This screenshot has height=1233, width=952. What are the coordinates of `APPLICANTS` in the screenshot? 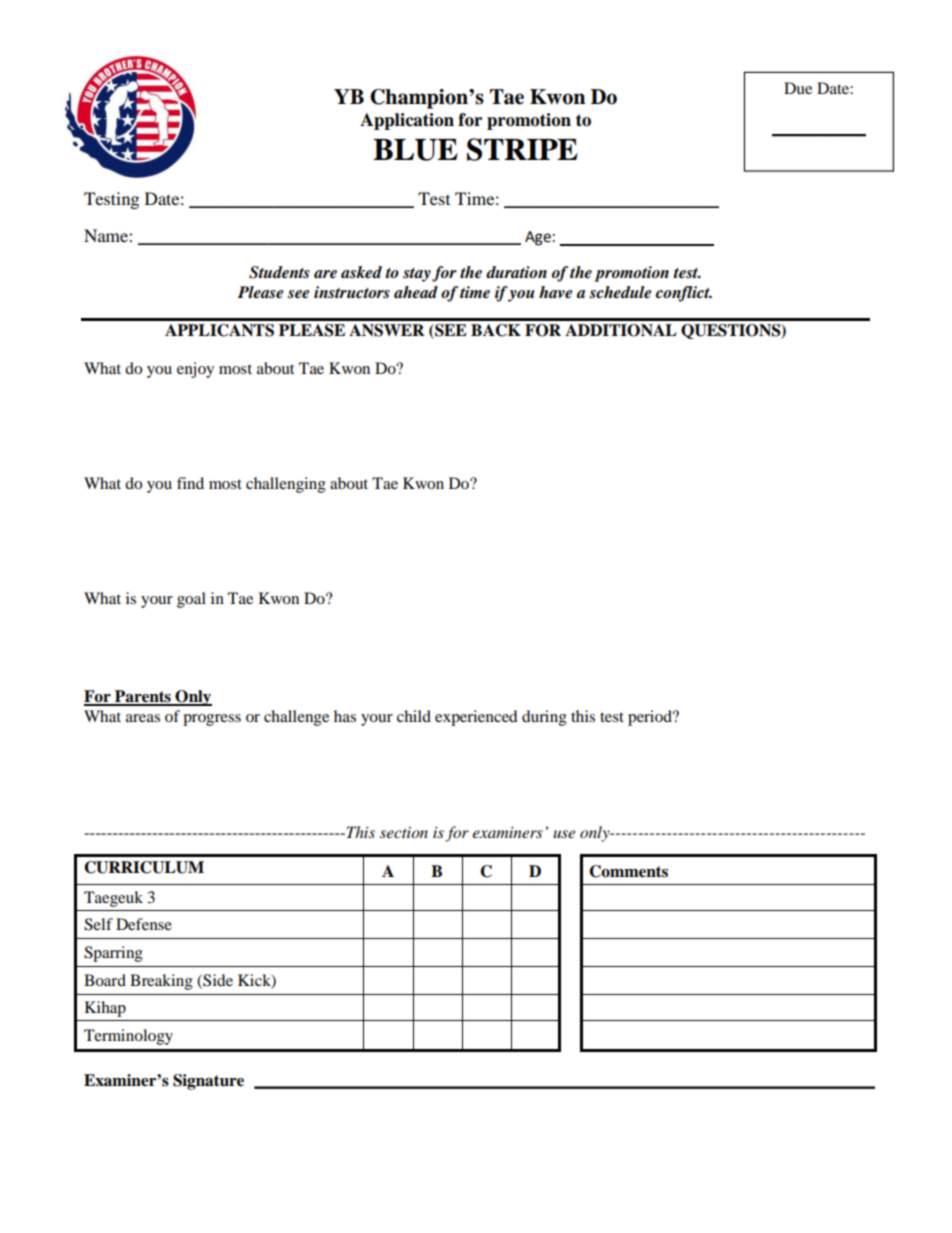 It's located at (219, 330).
